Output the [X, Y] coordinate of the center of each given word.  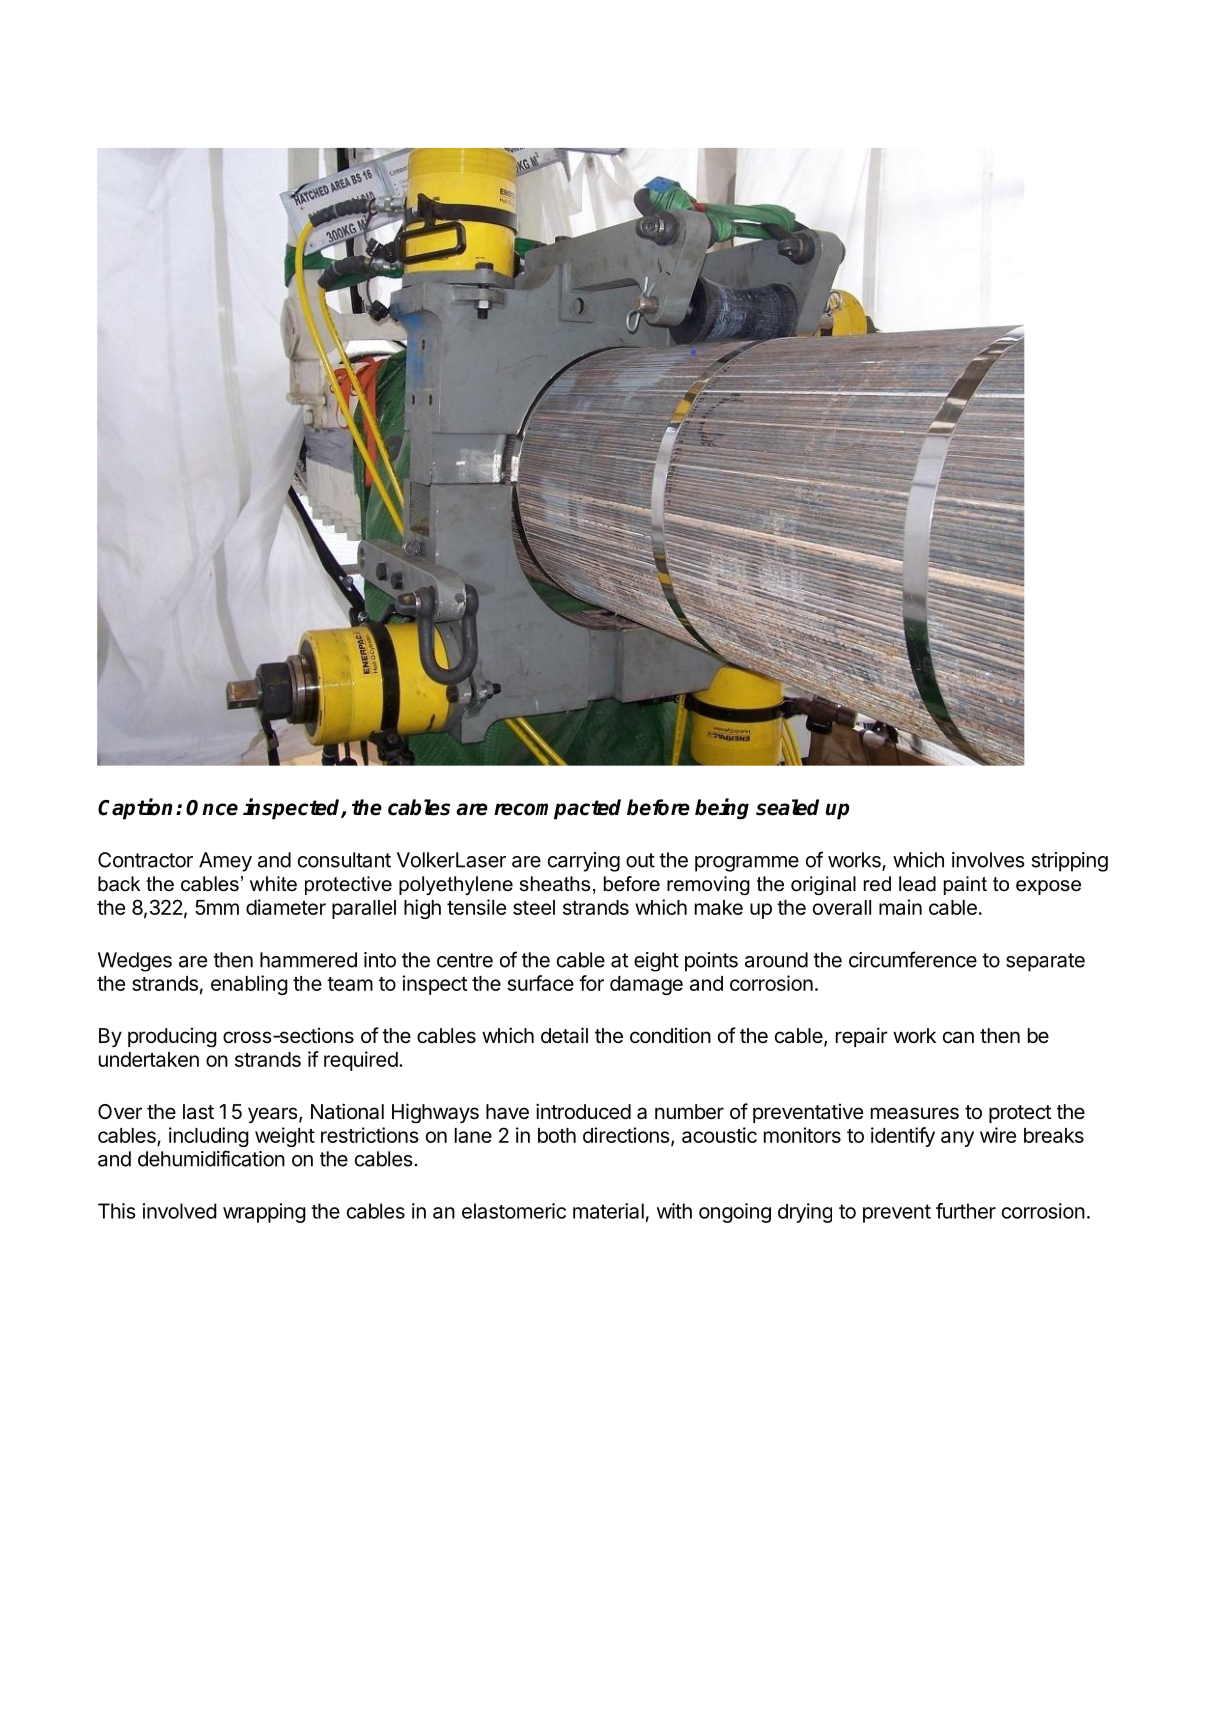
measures [915, 1113]
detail [564, 1035]
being [722, 809]
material [608, 1211]
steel [534, 907]
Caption [135, 809]
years [272, 1115]
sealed [787, 807]
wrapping [264, 1213]
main [900, 907]
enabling [249, 985]
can [958, 1037]
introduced [583, 1111]
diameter [286, 907]
